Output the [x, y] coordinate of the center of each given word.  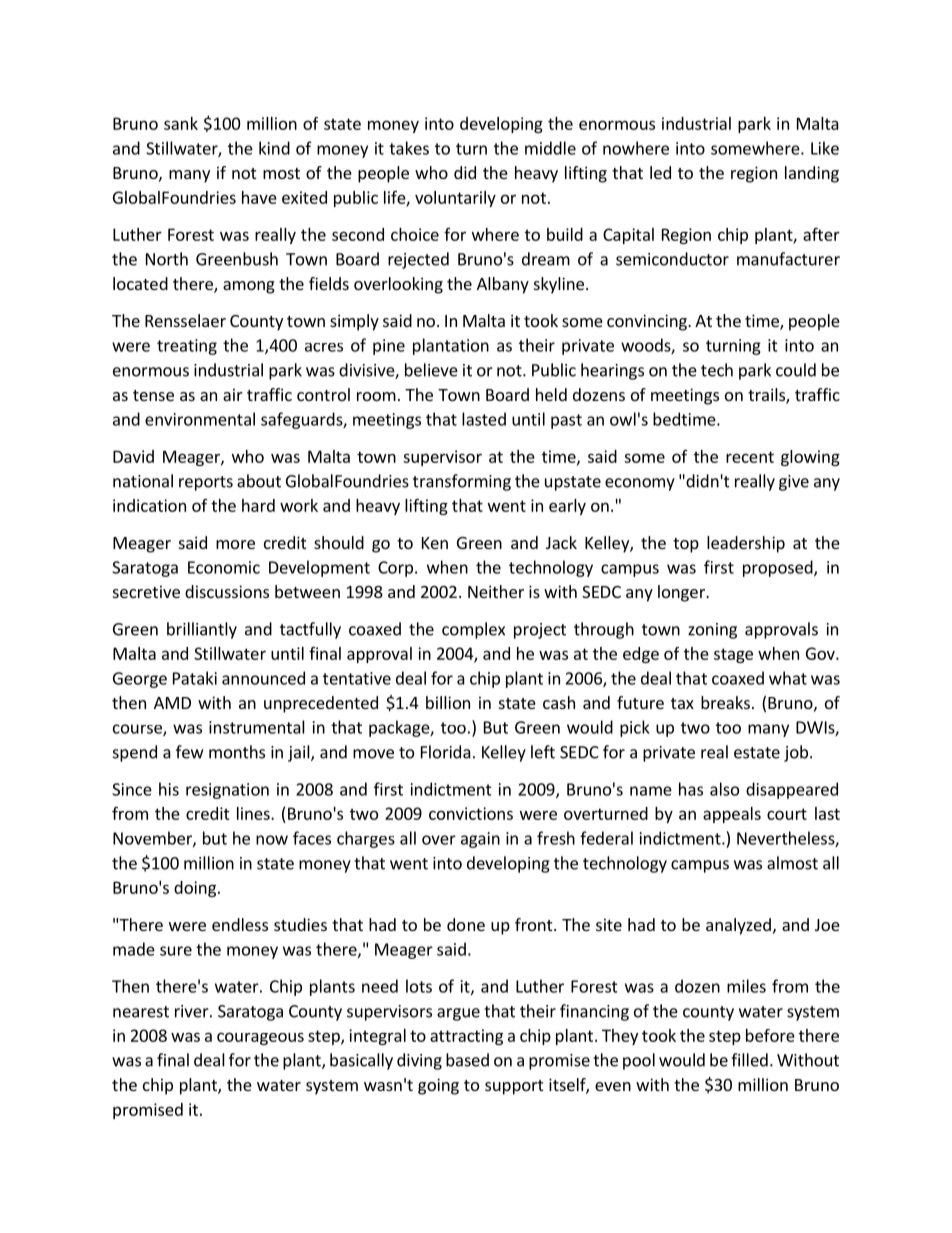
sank [181, 123]
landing [812, 174]
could [796, 370]
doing [195, 889]
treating [187, 347]
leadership [746, 544]
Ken [435, 543]
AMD [172, 703]
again [480, 840]
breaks [725, 702]
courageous [260, 1038]
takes [409, 148]
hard [258, 505]
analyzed [738, 926]
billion [448, 702]
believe [431, 370]
